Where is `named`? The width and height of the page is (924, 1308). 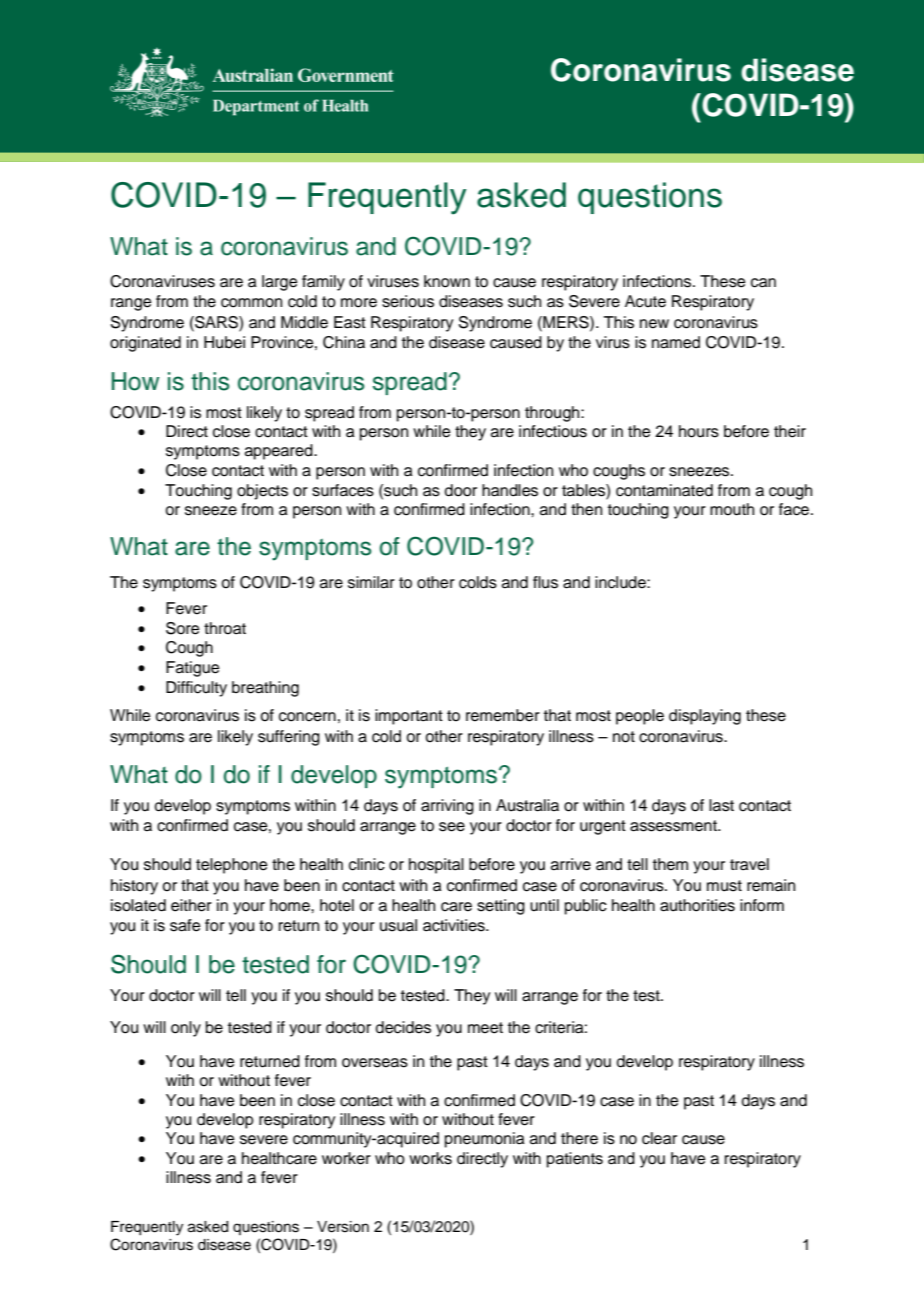
named is located at coordinates (676, 342).
